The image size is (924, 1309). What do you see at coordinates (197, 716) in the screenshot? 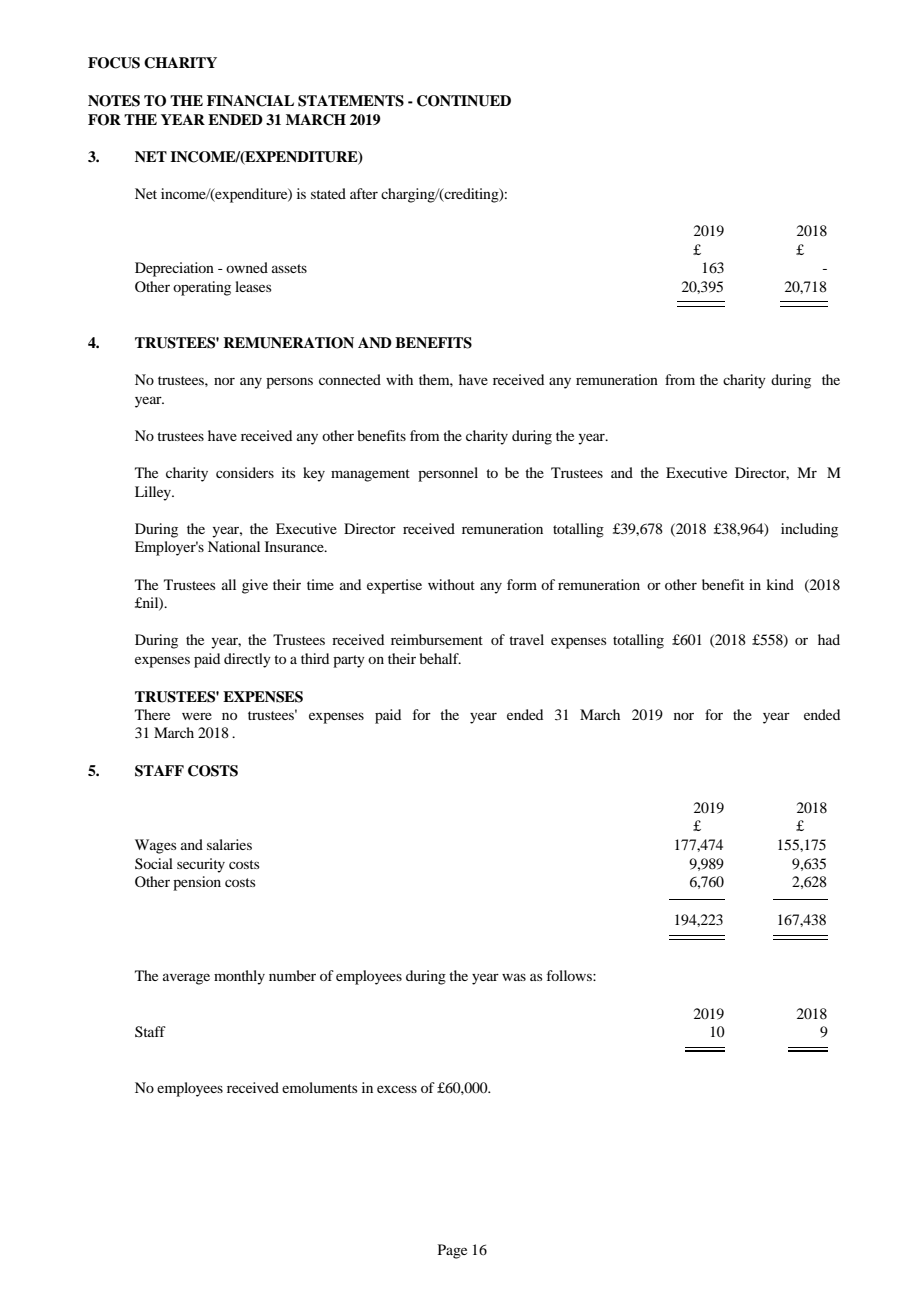
I see `were` at bounding box center [197, 716].
